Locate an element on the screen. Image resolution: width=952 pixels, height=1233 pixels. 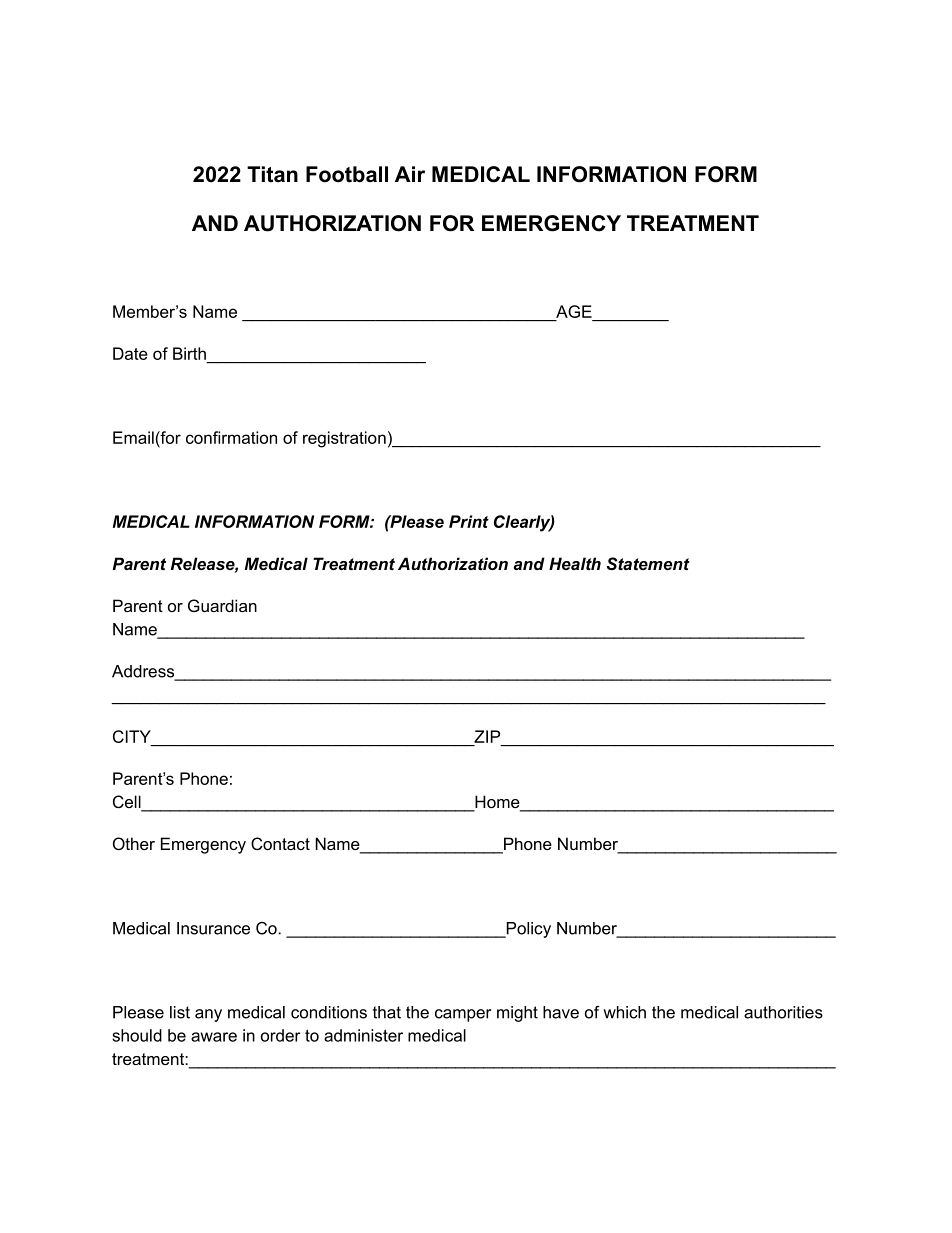
authorities is located at coordinates (783, 1012).
